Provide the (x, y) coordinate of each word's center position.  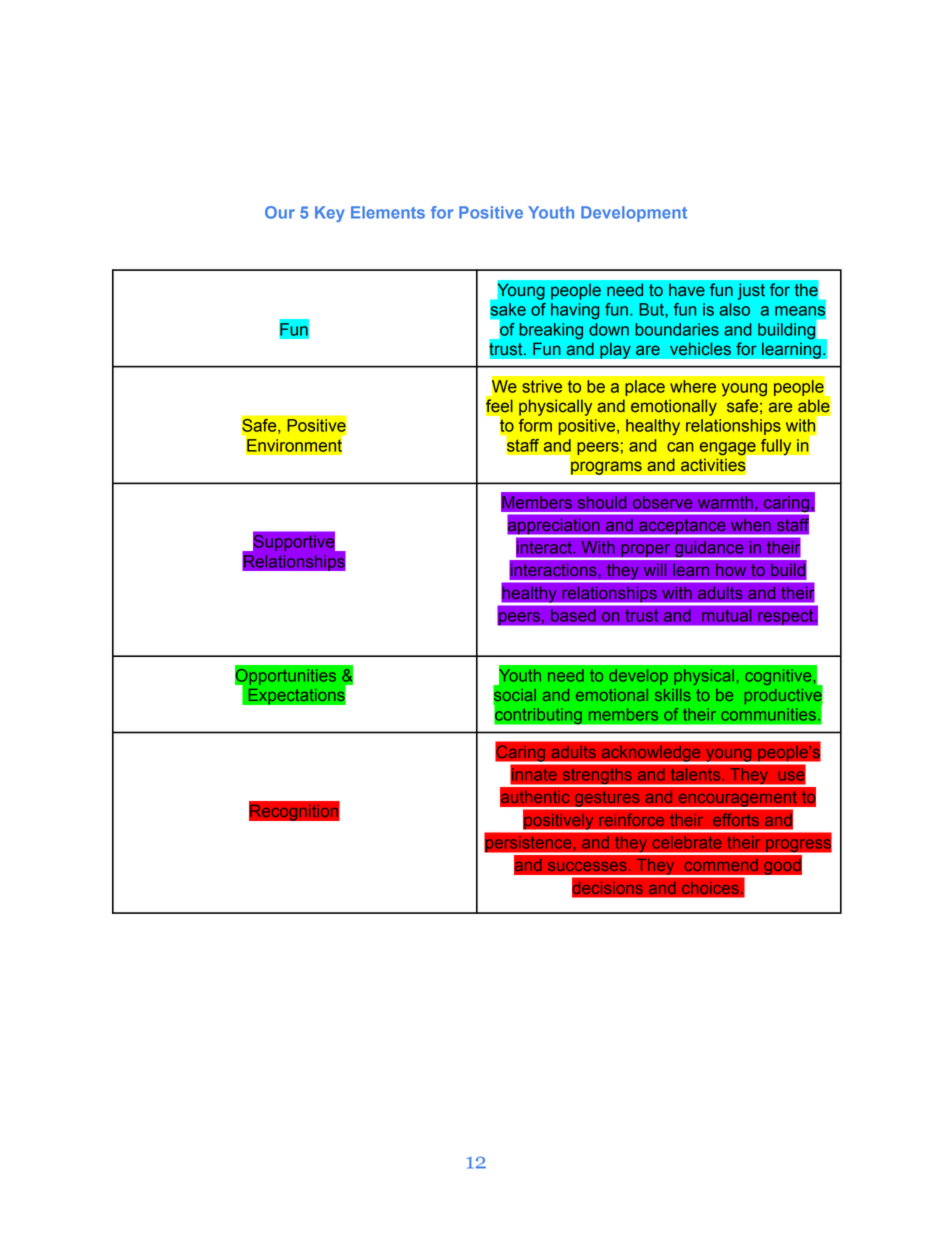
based (573, 615)
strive (542, 386)
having (575, 311)
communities (770, 714)
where (693, 386)
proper (646, 551)
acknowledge (651, 754)
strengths (597, 777)
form (535, 425)
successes (587, 866)
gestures (607, 800)
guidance (709, 550)
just (751, 291)
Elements (388, 212)
